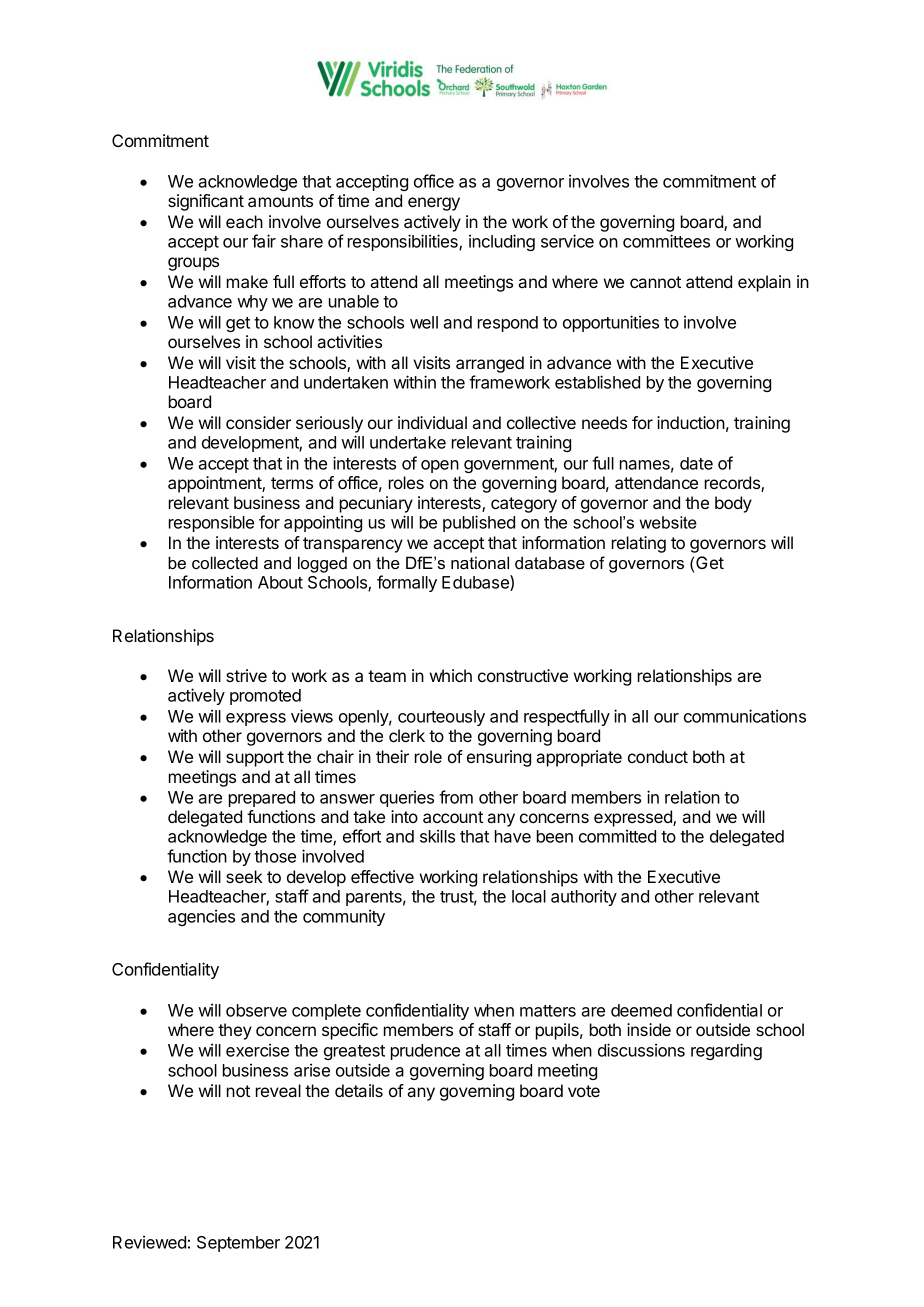 This page has width=924, height=1307. I want to click on committees, so click(666, 241).
